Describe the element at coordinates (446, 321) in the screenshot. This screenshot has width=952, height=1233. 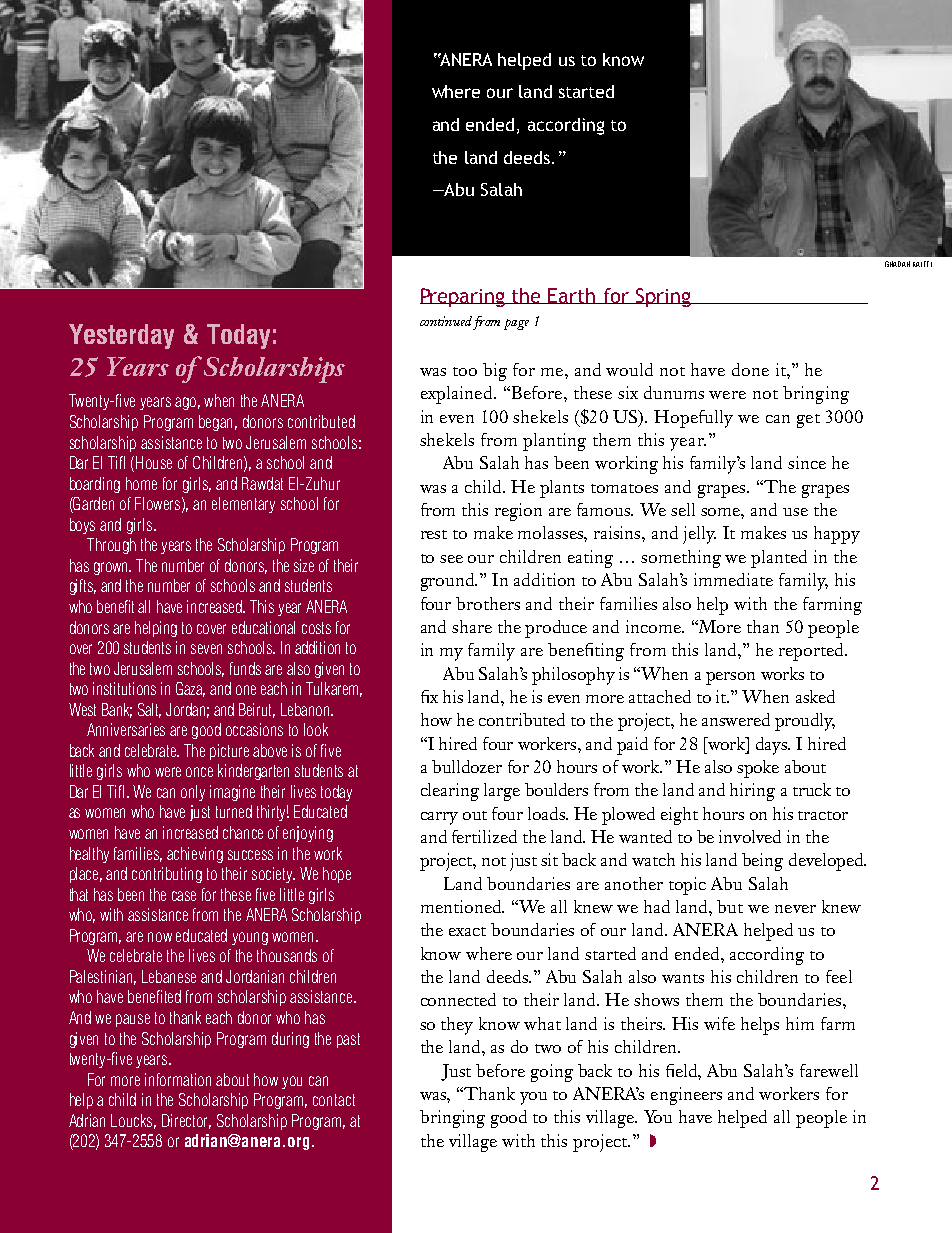
I see `continued` at that location.
